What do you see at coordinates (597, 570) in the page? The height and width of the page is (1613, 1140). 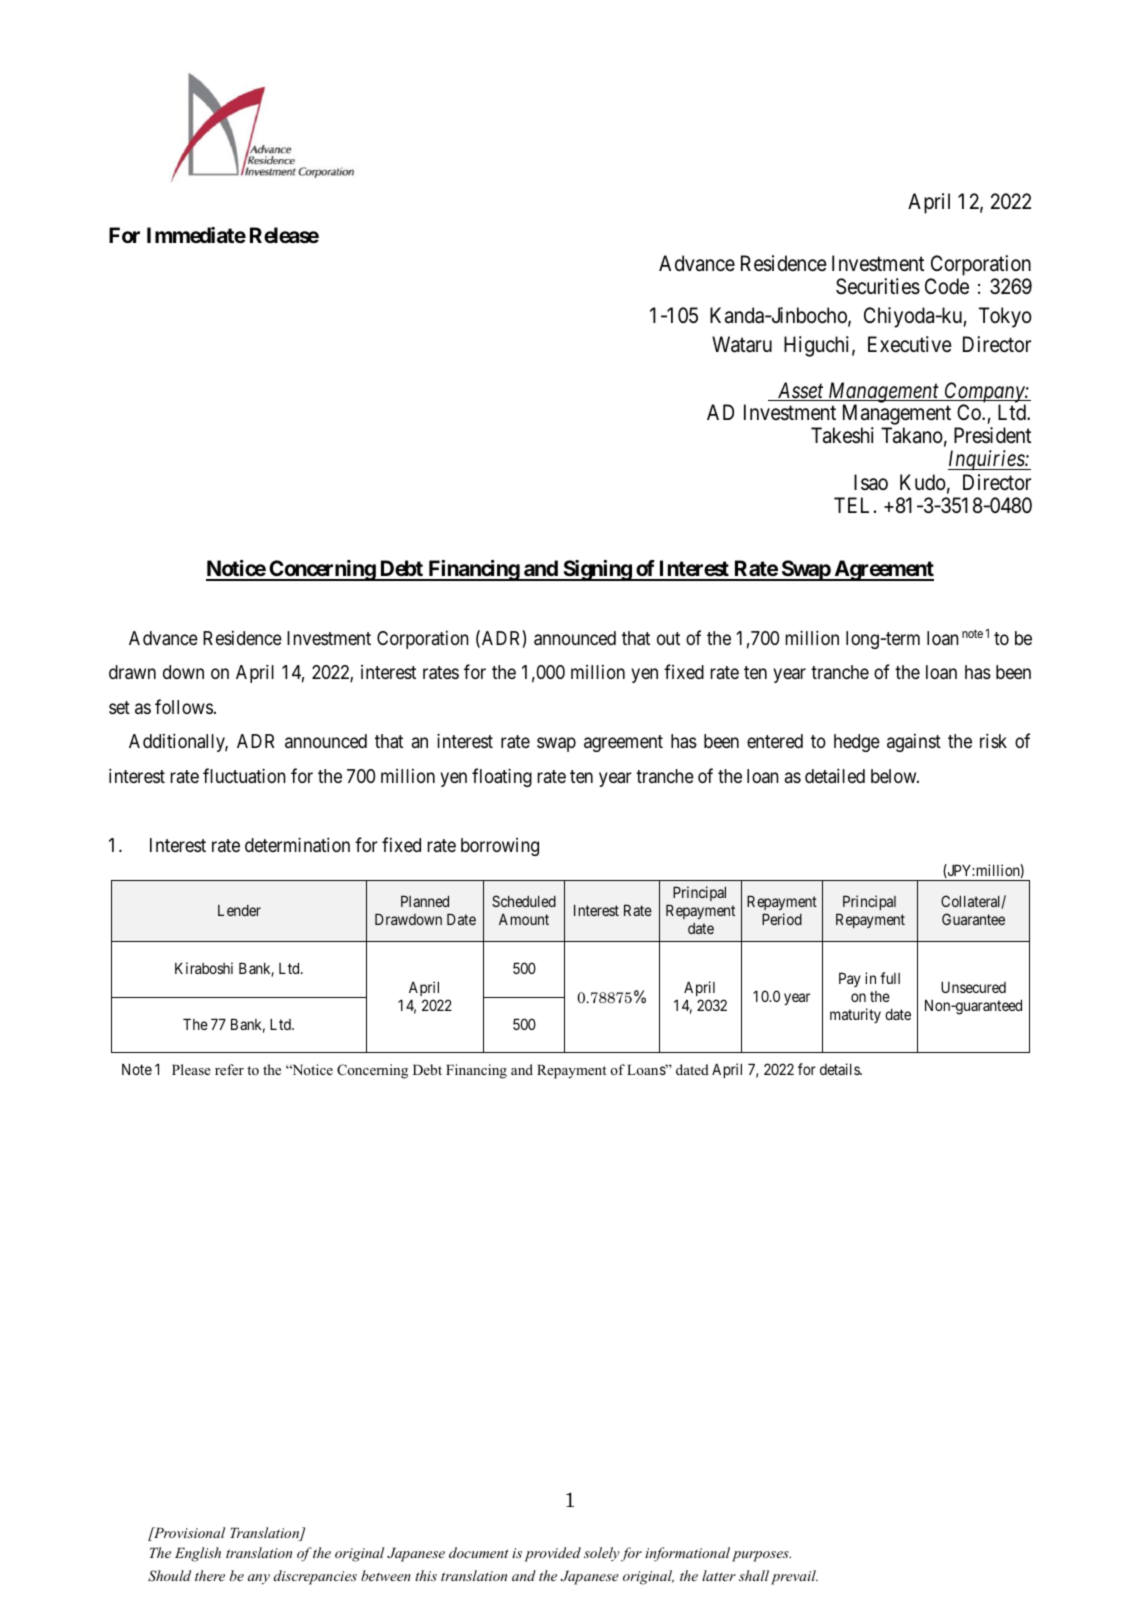 I see `Signing` at bounding box center [597, 570].
